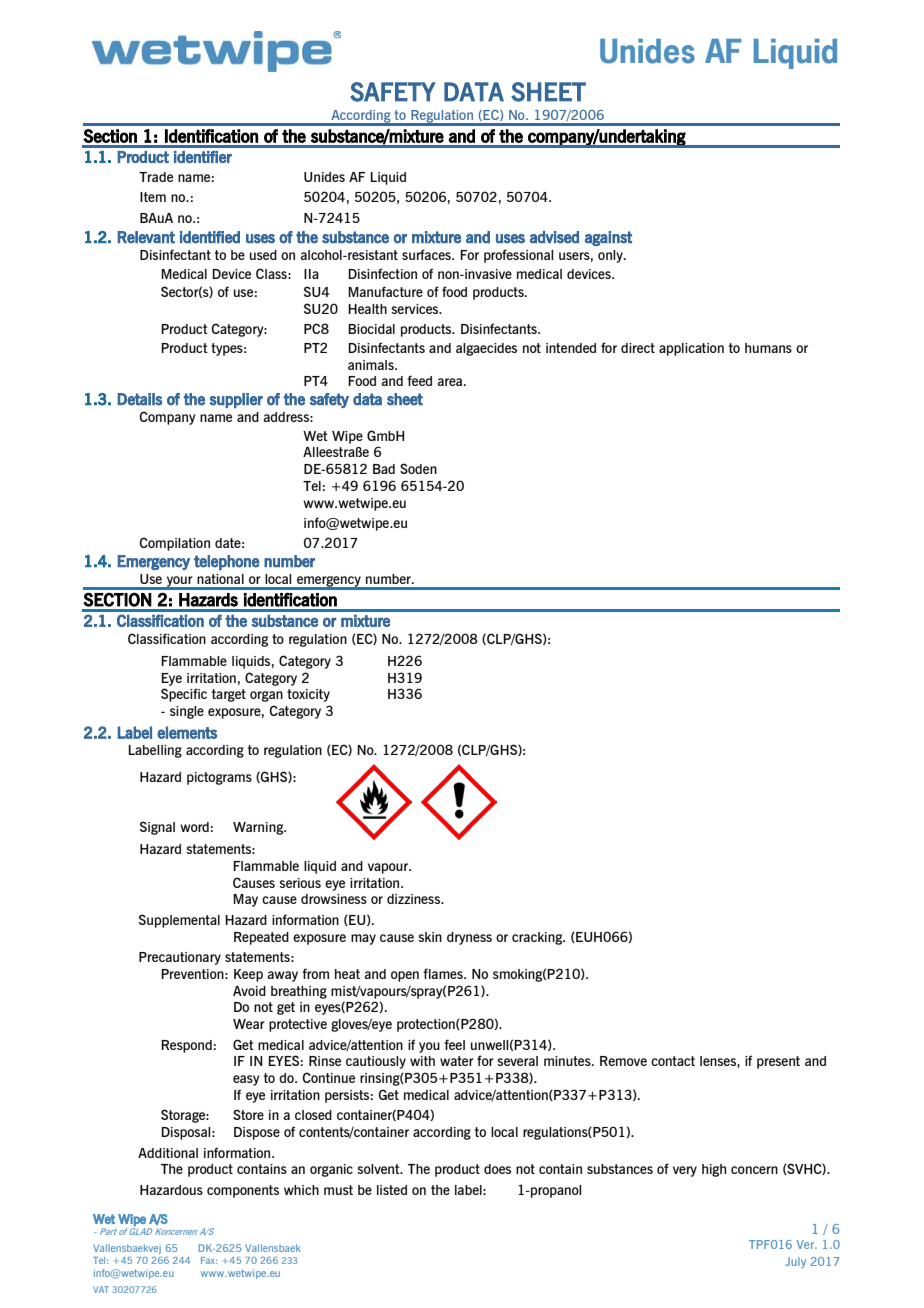  I want to click on Details, so click(139, 399).
